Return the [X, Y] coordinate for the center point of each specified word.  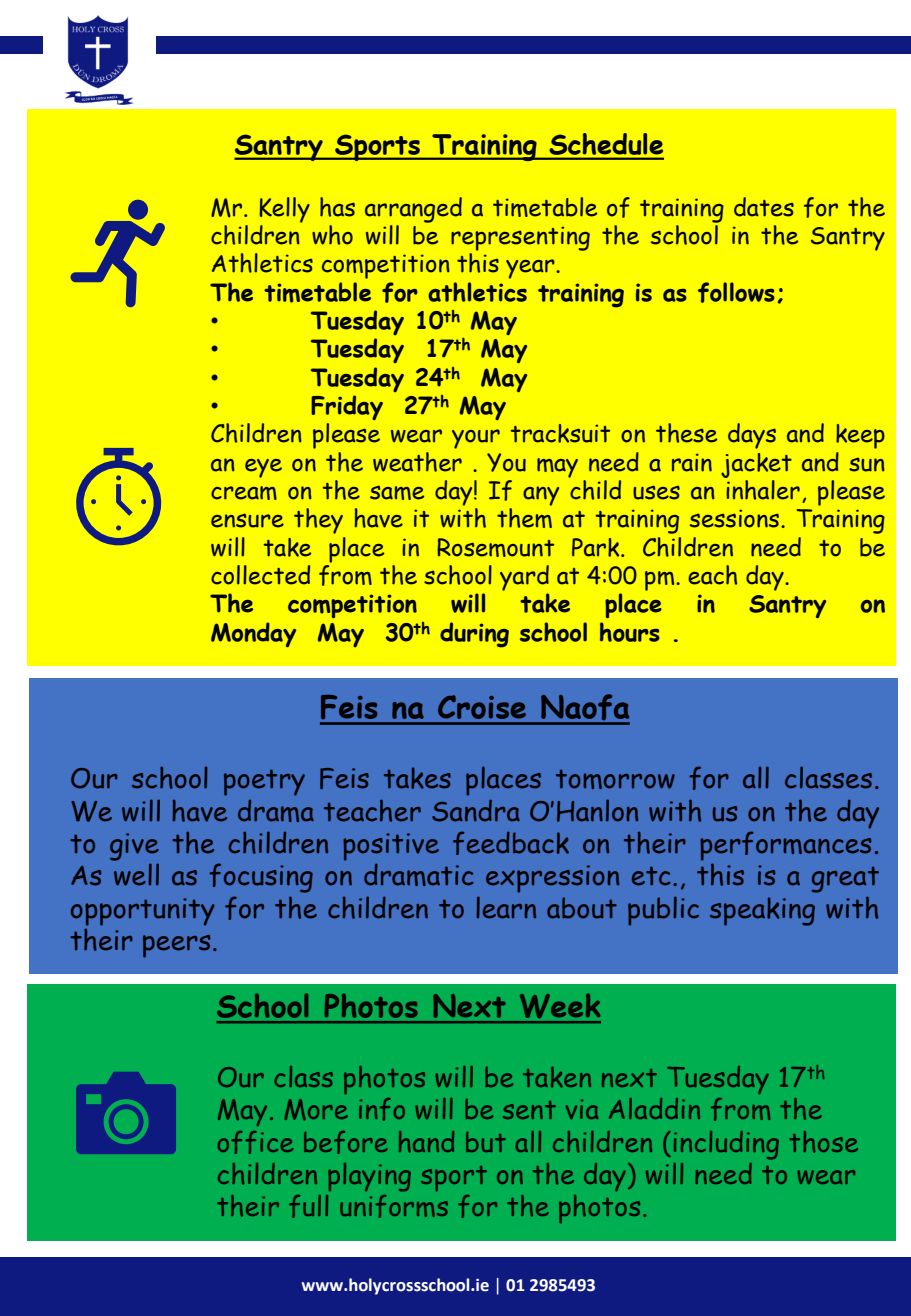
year [531, 269]
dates [764, 207]
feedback [511, 843]
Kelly [285, 210]
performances [785, 846]
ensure [247, 520]
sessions [736, 518]
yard [524, 578]
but [486, 1142]
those [823, 1142]
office [255, 1142]
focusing [261, 878]
